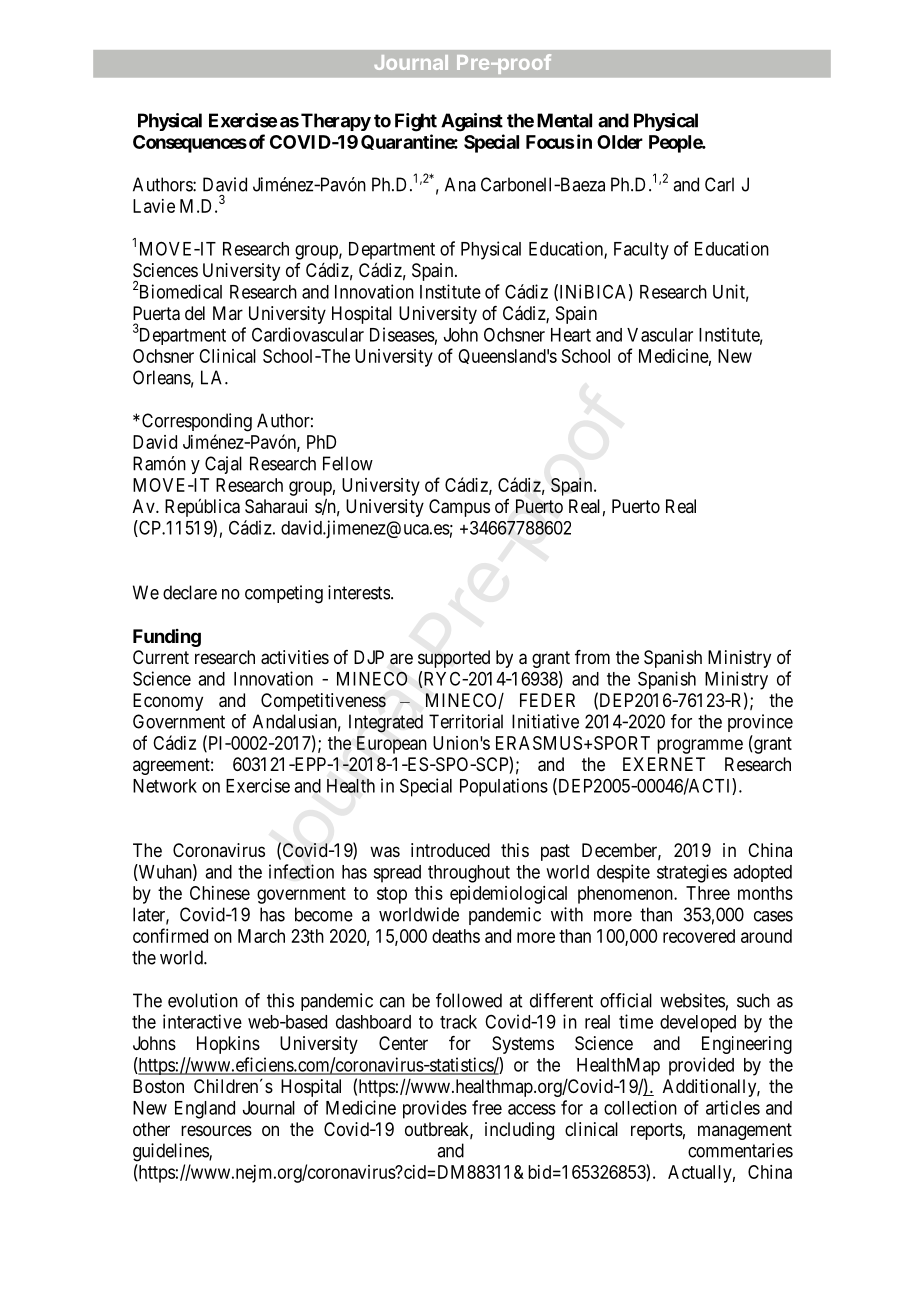 The image size is (924, 1309). Describe the element at coordinates (472, 122) in the image. I see `Against` at that location.
